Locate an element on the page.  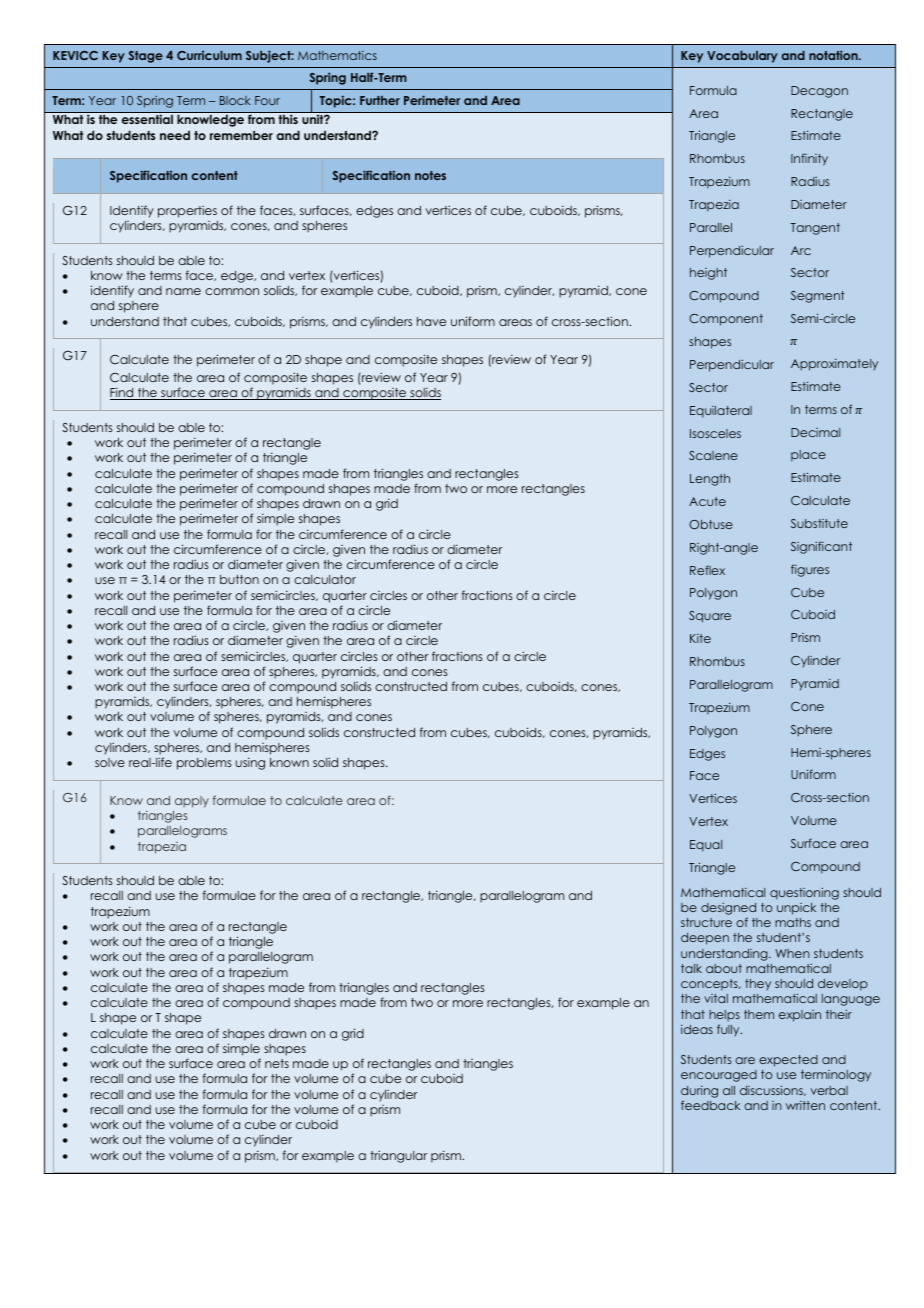
maths is located at coordinates (793, 922).
